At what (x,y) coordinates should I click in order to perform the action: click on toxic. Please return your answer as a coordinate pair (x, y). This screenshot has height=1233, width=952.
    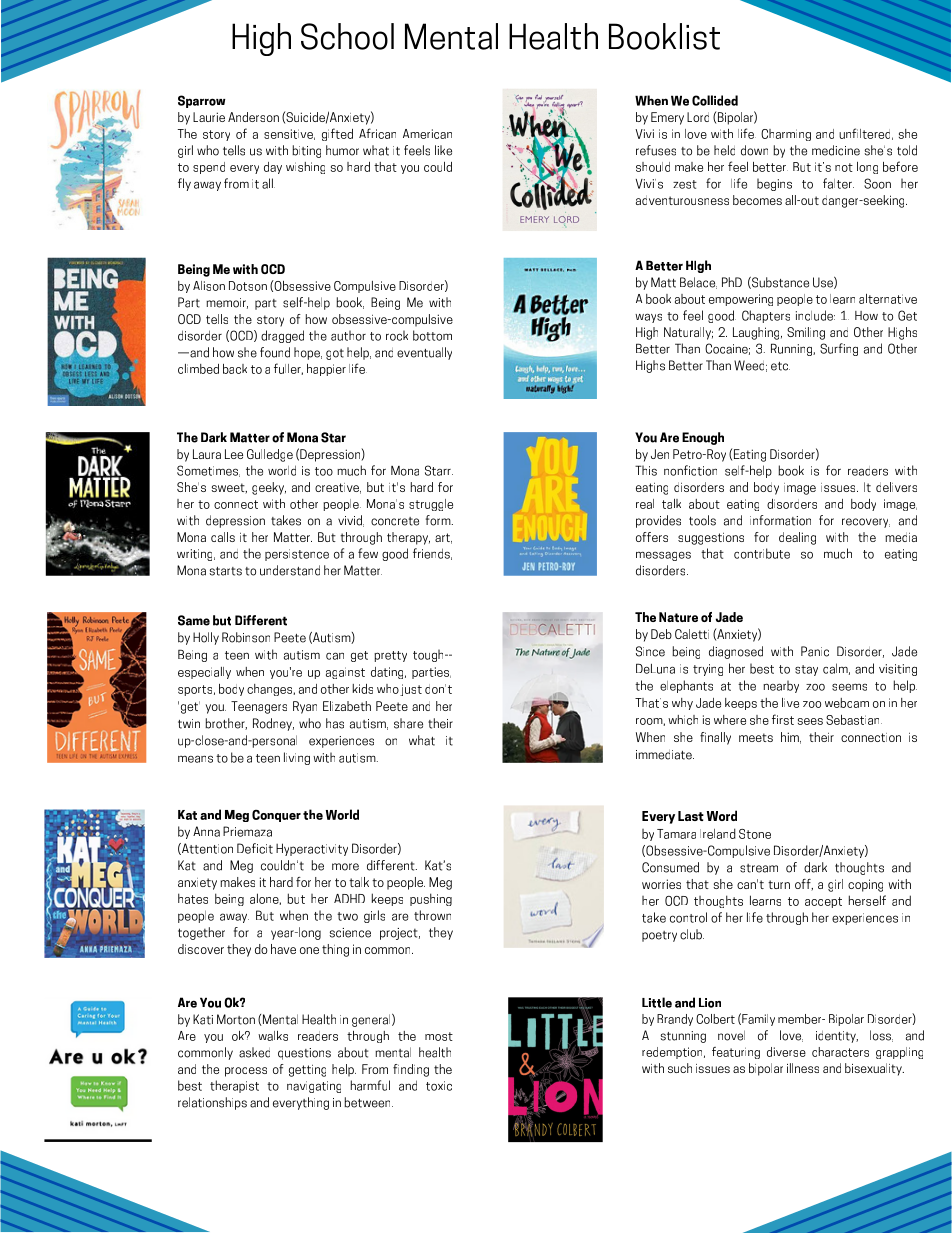
    Looking at the image, I should click on (439, 1086).
